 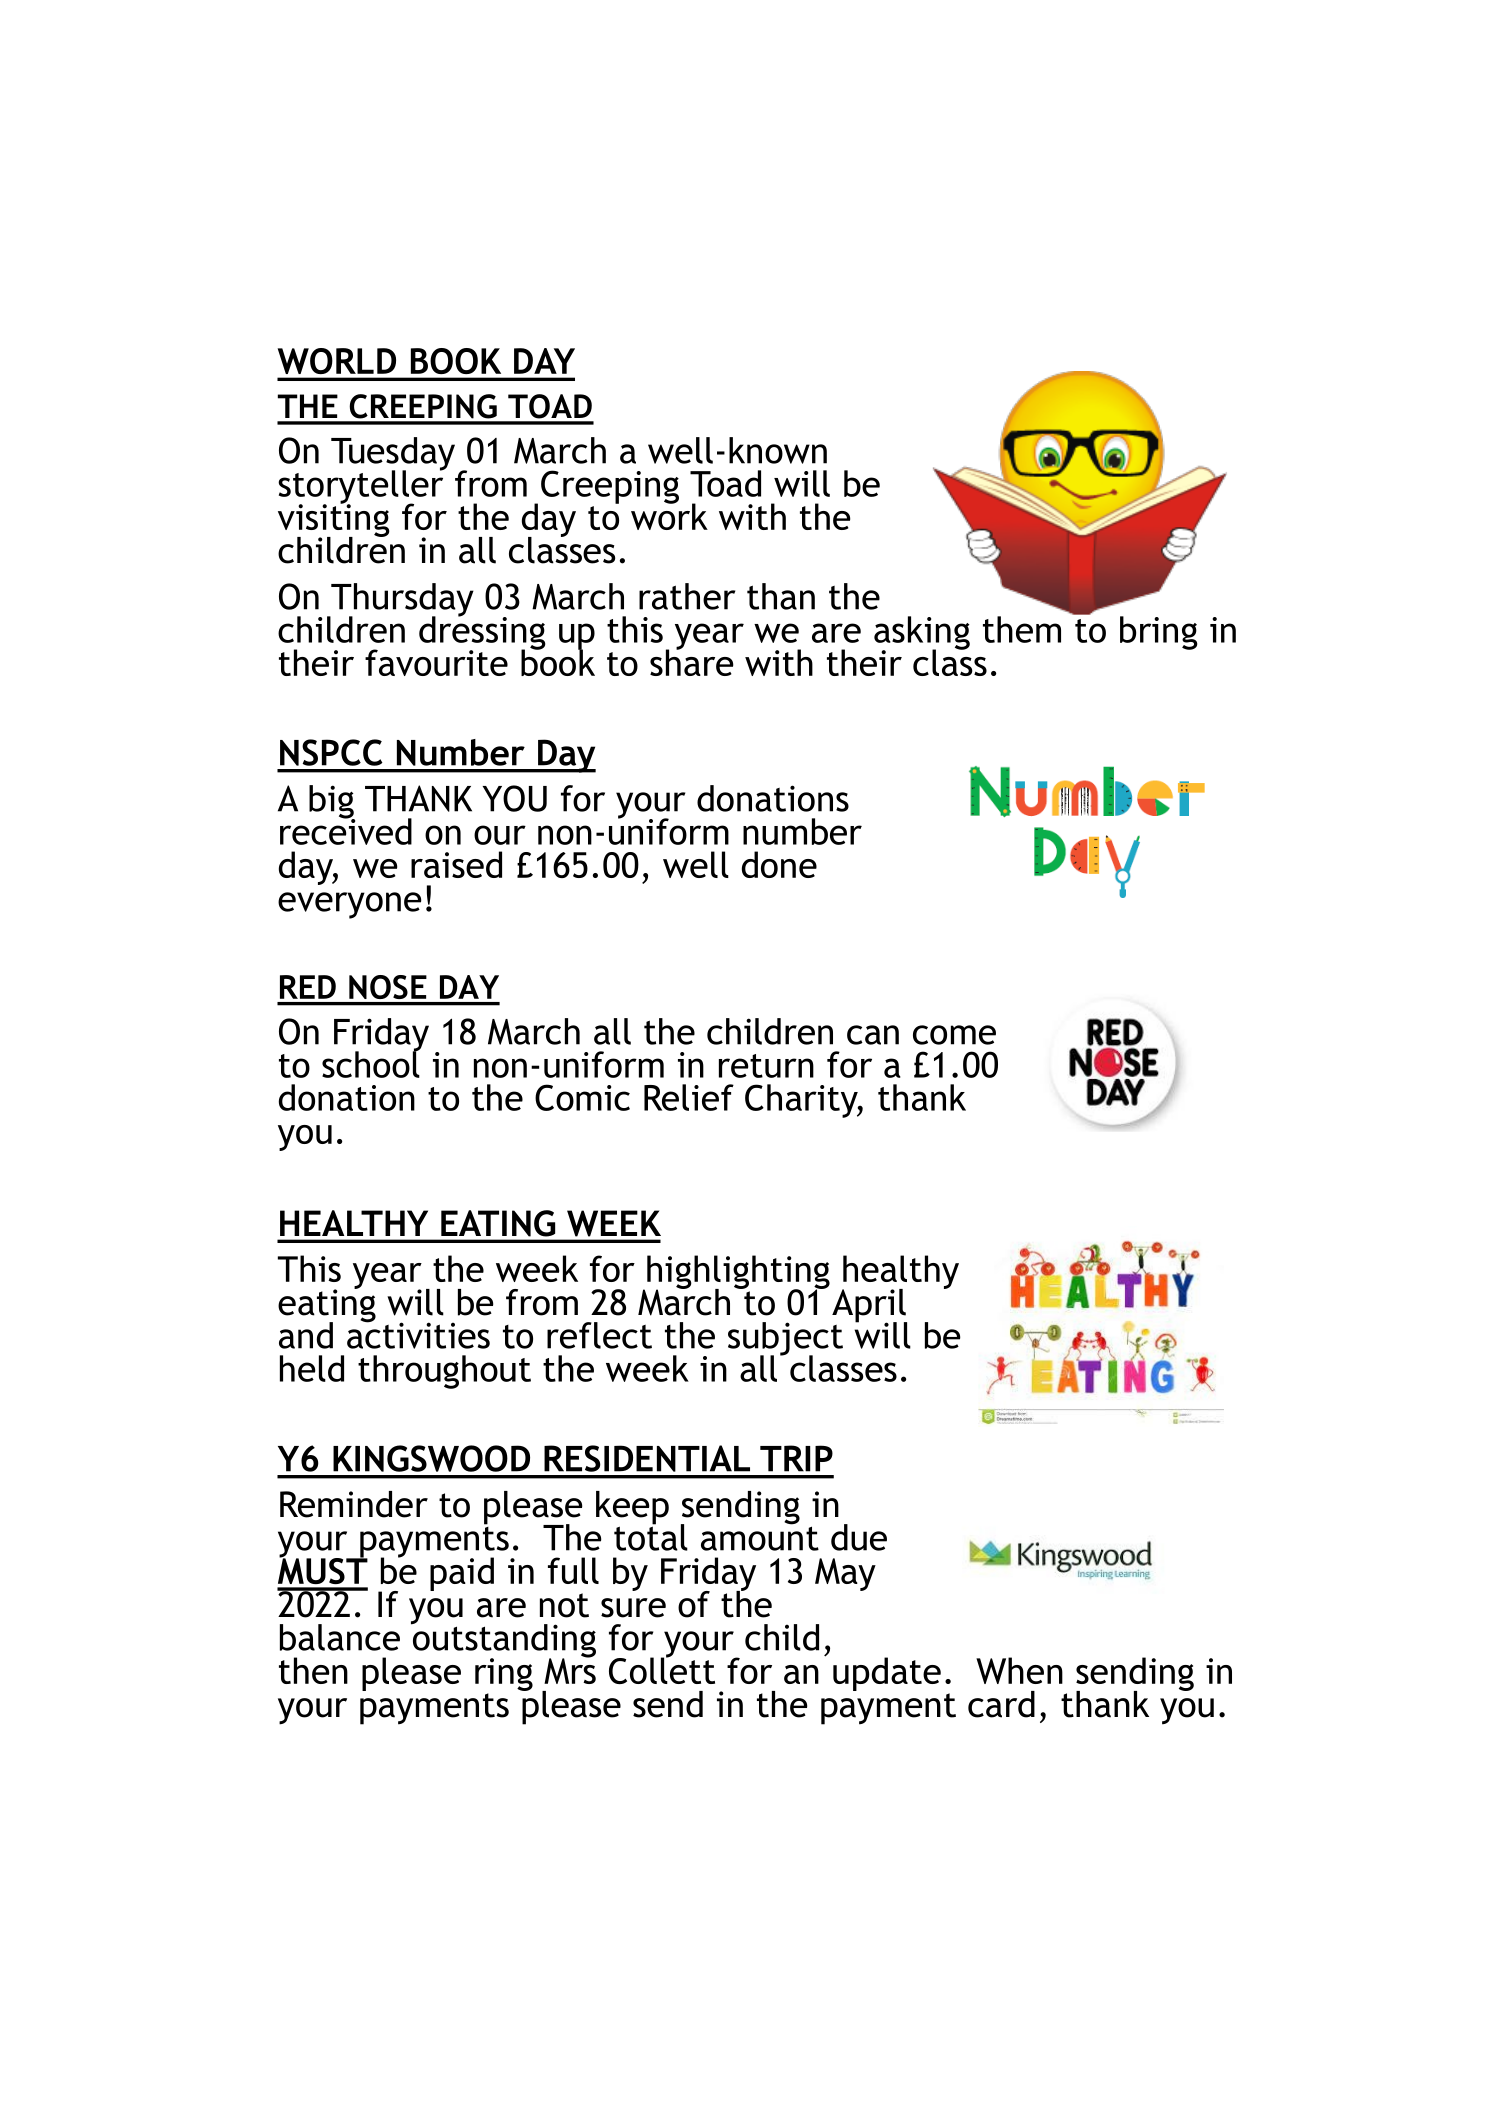 What do you see at coordinates (689, 1097) in the page?
I see `Relief` at bounding box center [689, 1097].
